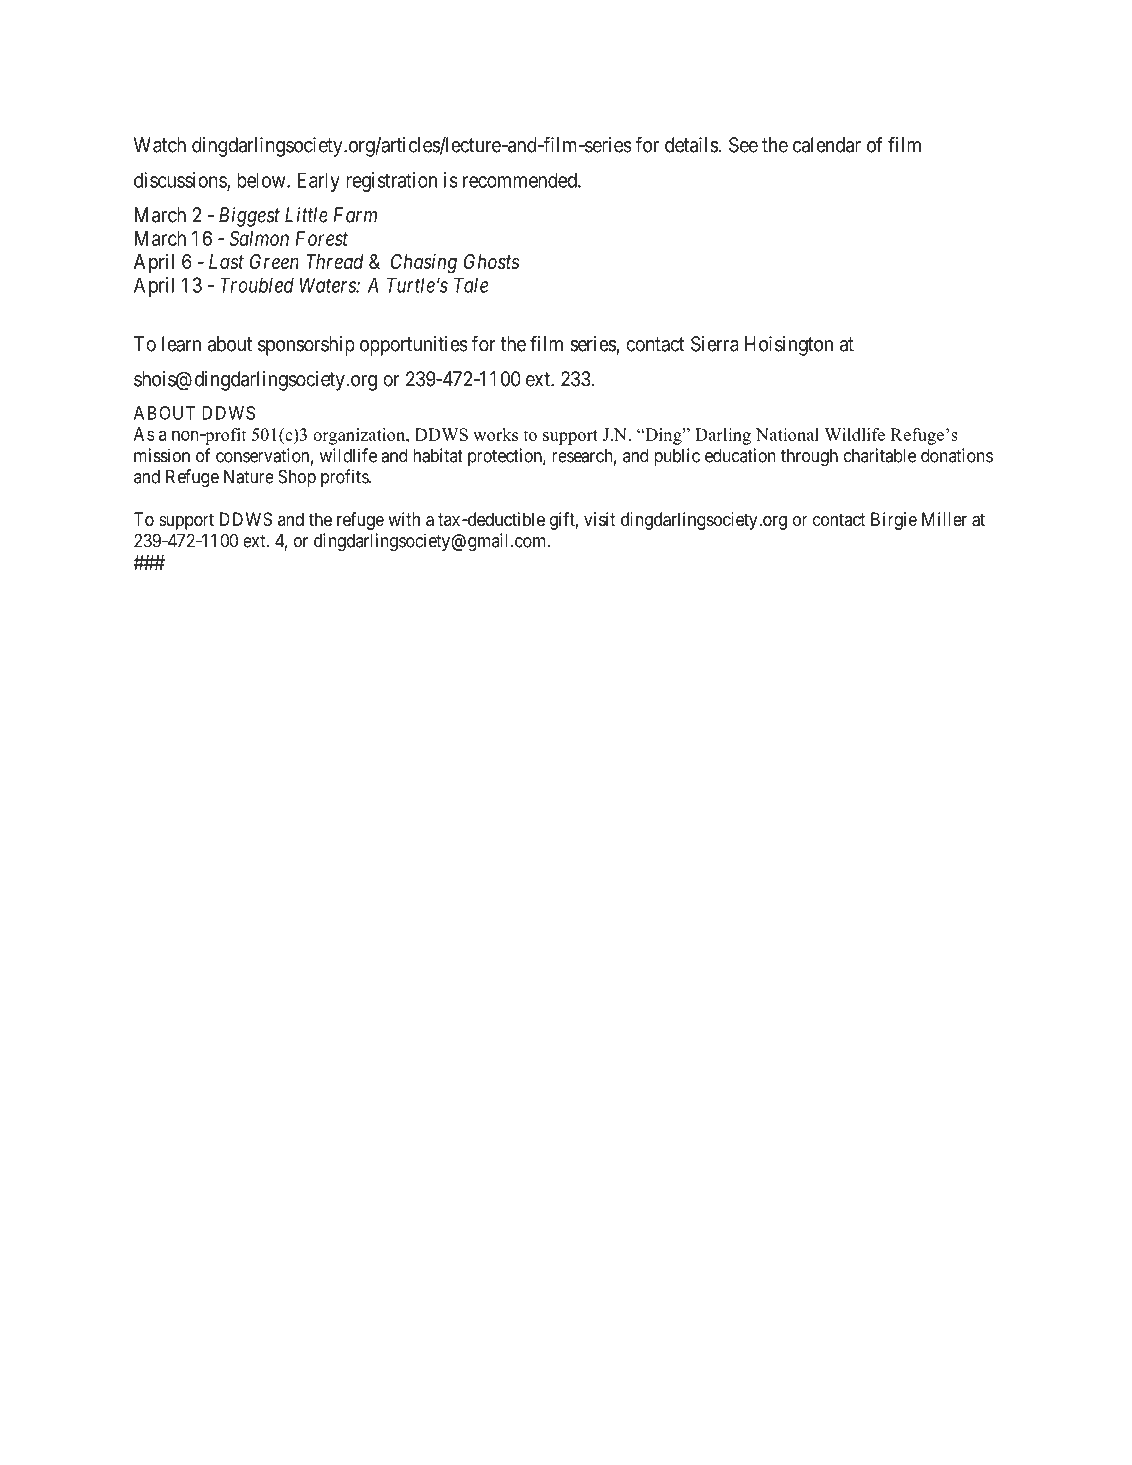  I want to click on sponsorship, so click(306, 346).
